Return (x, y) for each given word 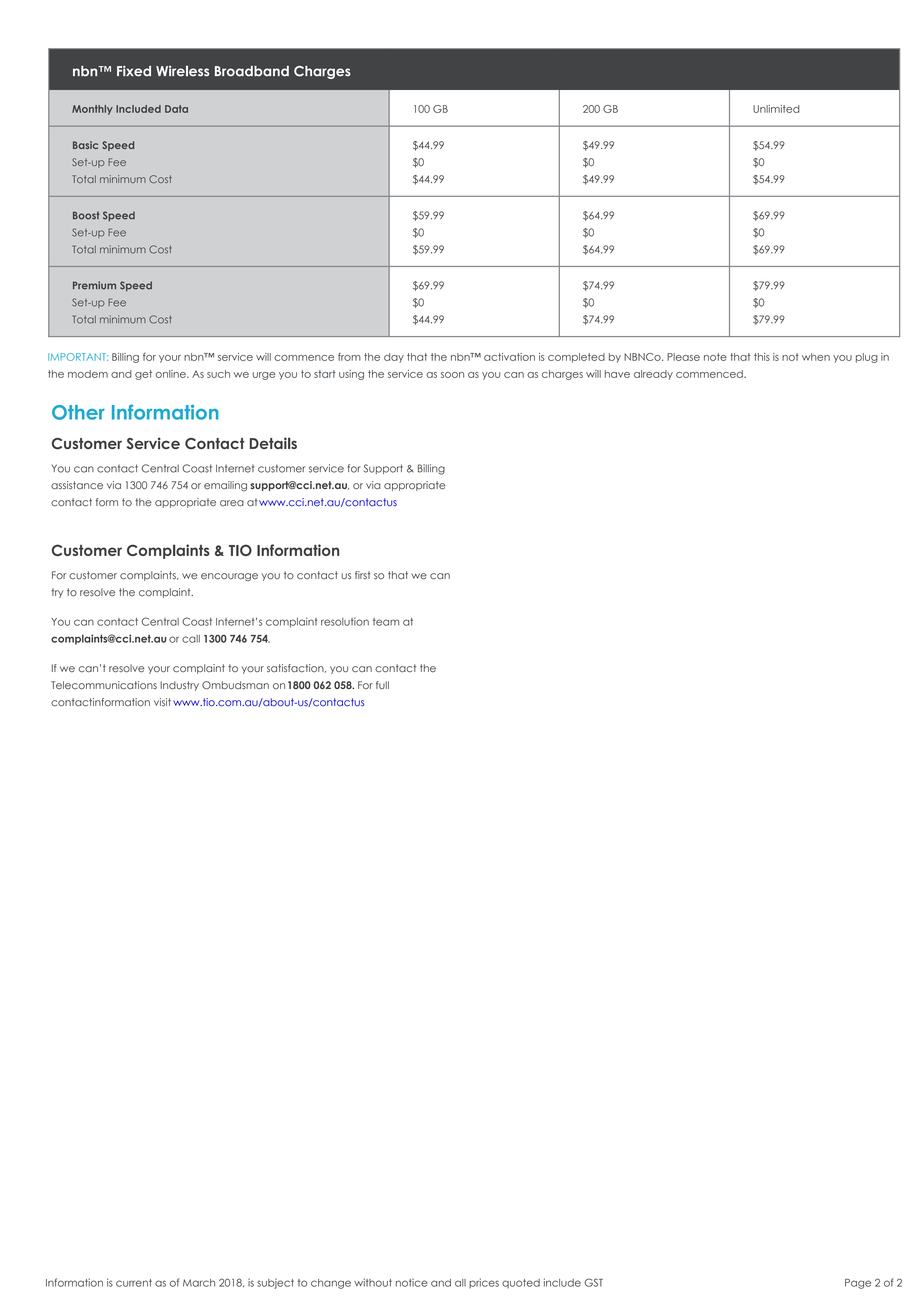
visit (162, 702)
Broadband (252, 71)
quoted (521, 1283)
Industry (179, 686)
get (143, 375)
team (386, 622)
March (199, 1283)
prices (484, 1283)
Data (176, 109)
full (382, 685)
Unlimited (776, 109)
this (762, 357)
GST (593, 1282)
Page (858, 1284)
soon (452, 375)
